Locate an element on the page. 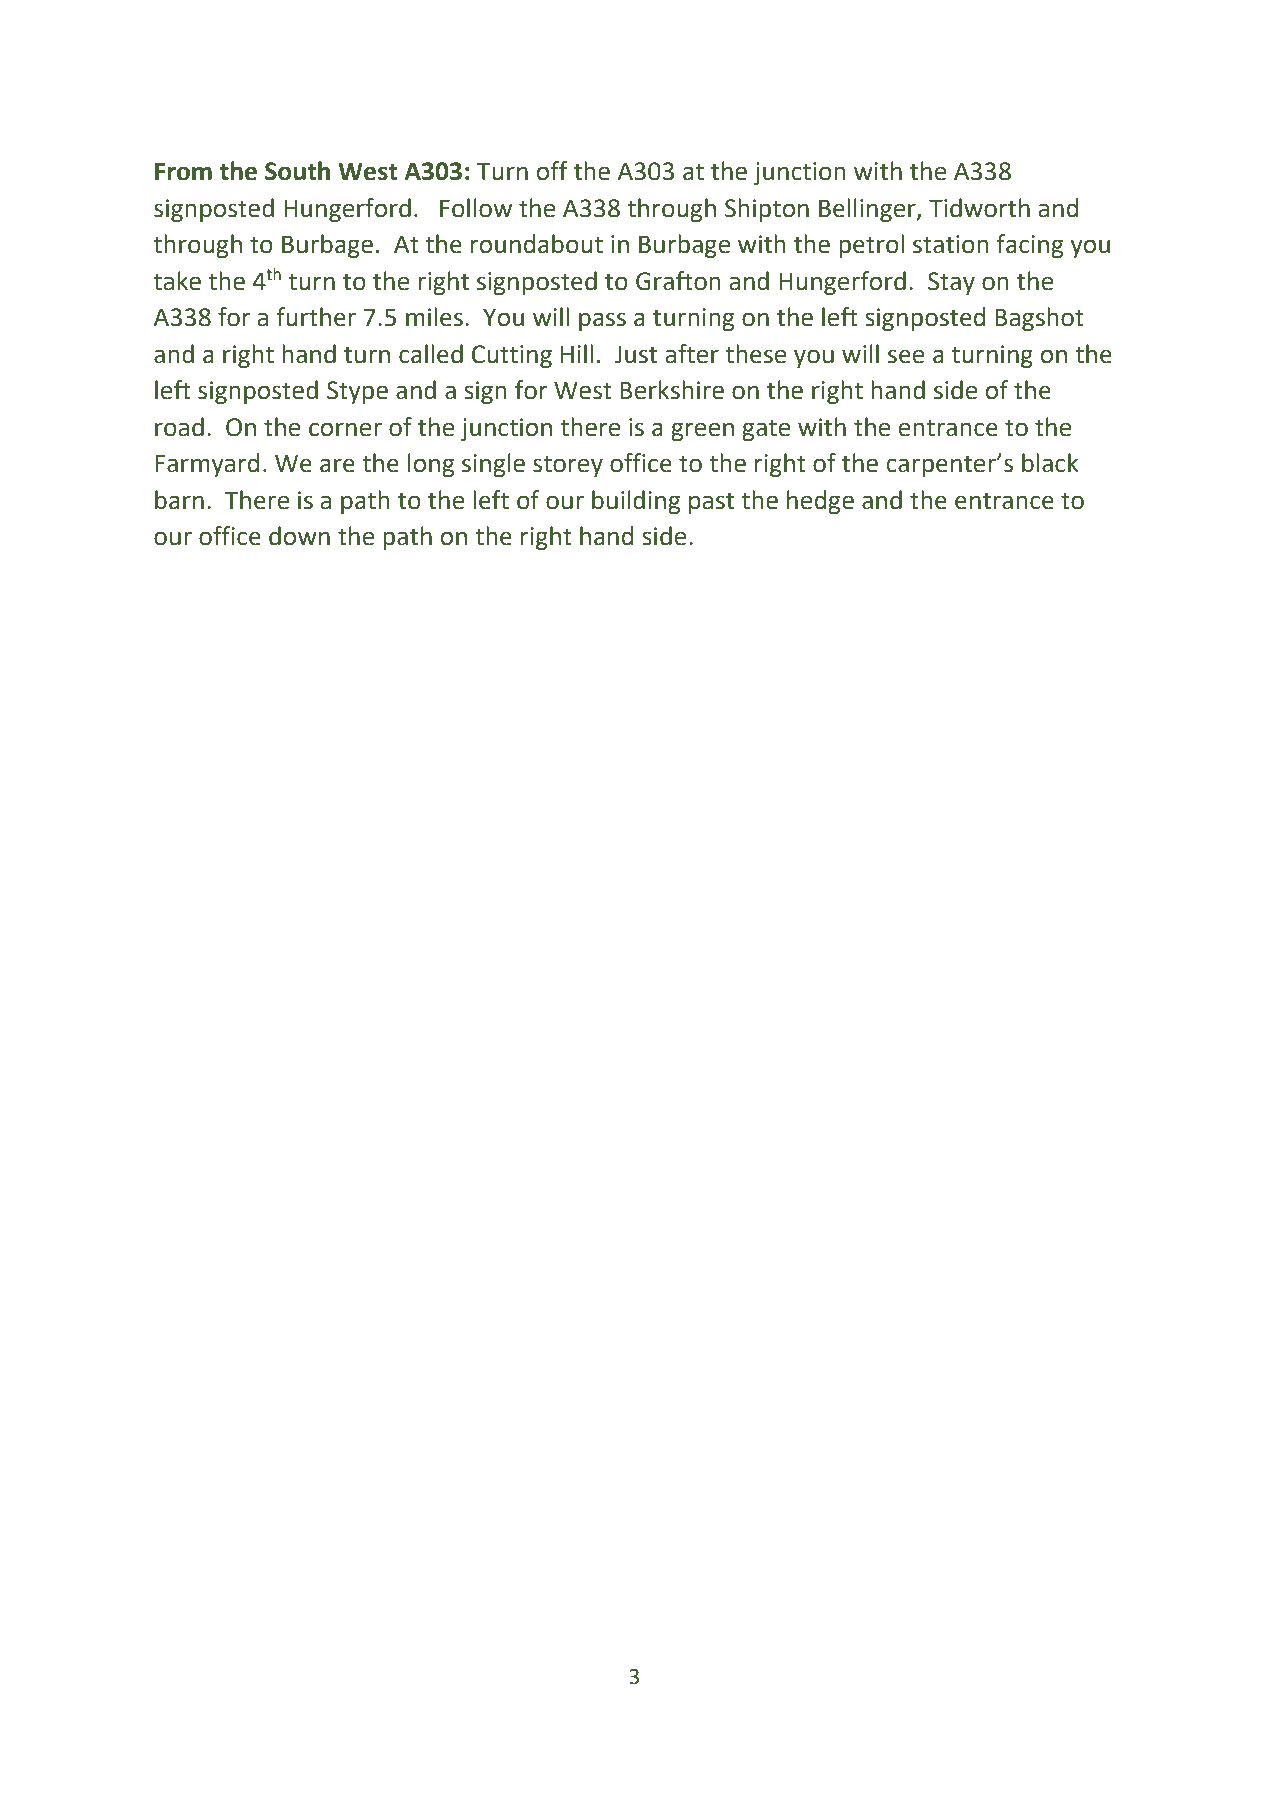 This page has width=1270, height=1795. Stay is located at coordinates (951, 283).
